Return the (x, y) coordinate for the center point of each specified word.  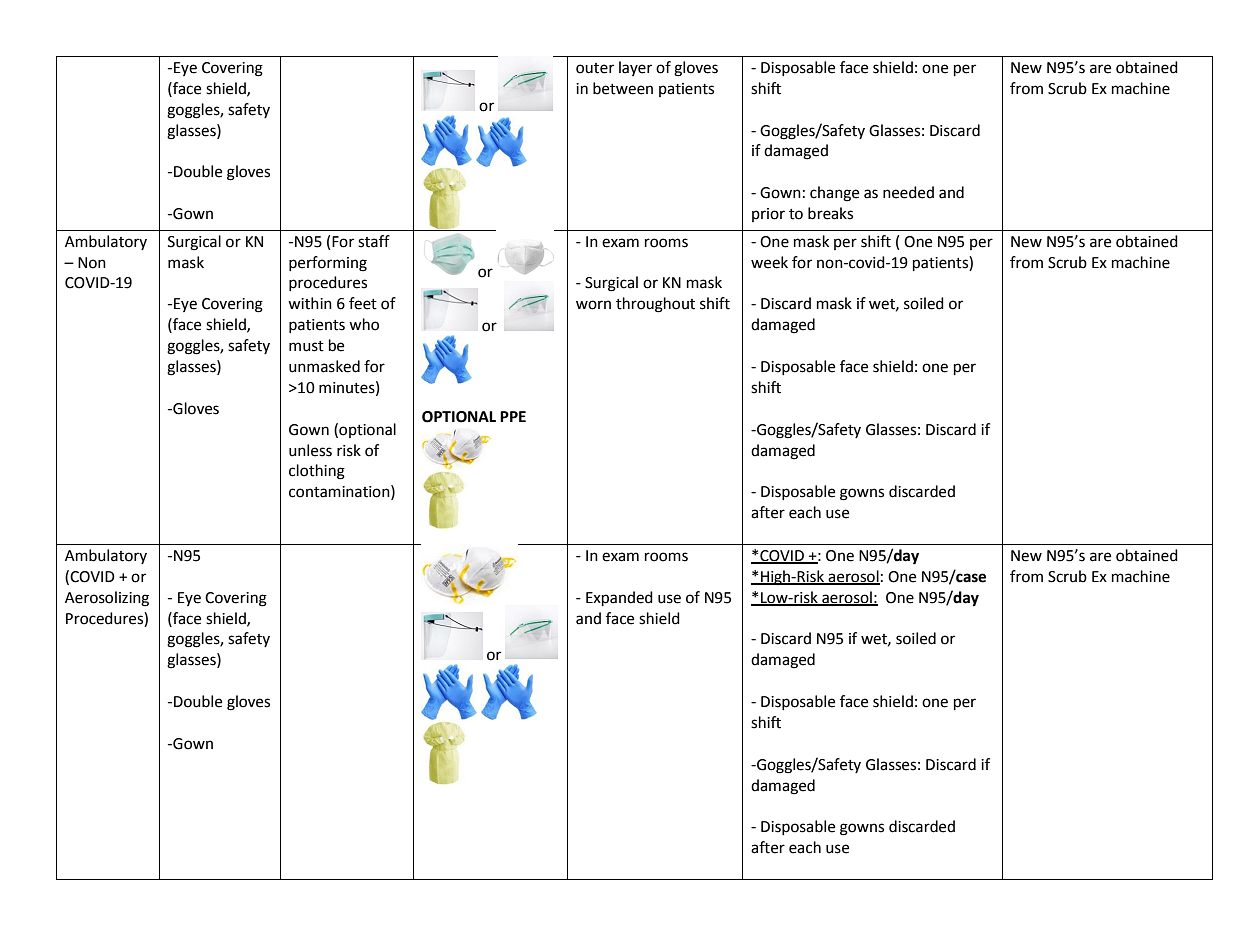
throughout (655, 305)
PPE (513, 416)
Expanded (619, 599)
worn (593, 305)
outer (595, 68)
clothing (317, 472)
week (769, 262)
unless (310, 450)
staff (374, 241)
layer (635, 68)
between (623, 88)
